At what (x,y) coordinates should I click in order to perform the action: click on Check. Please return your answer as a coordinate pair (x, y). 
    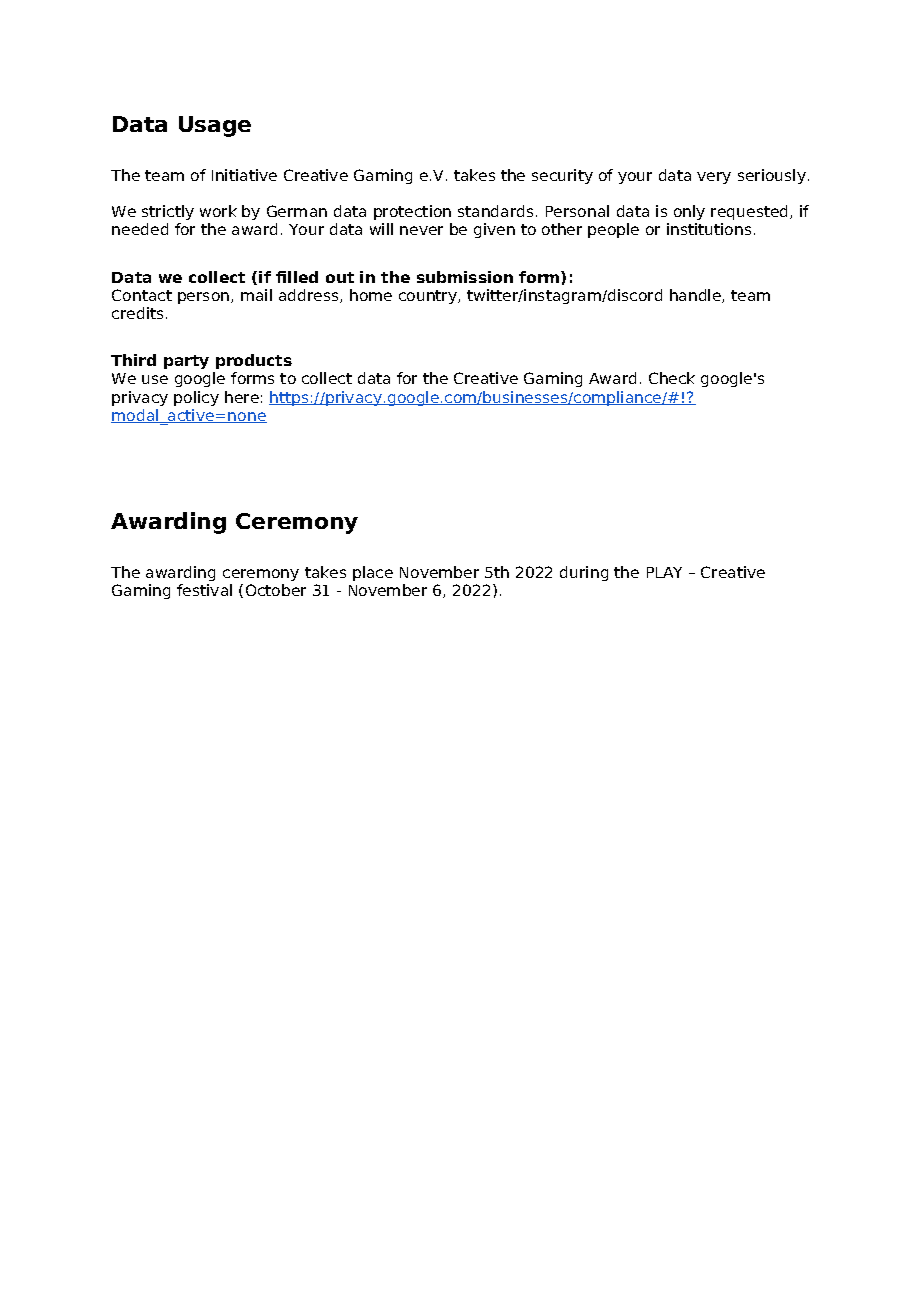
    Looking at the image, I should click on (672, 378).
